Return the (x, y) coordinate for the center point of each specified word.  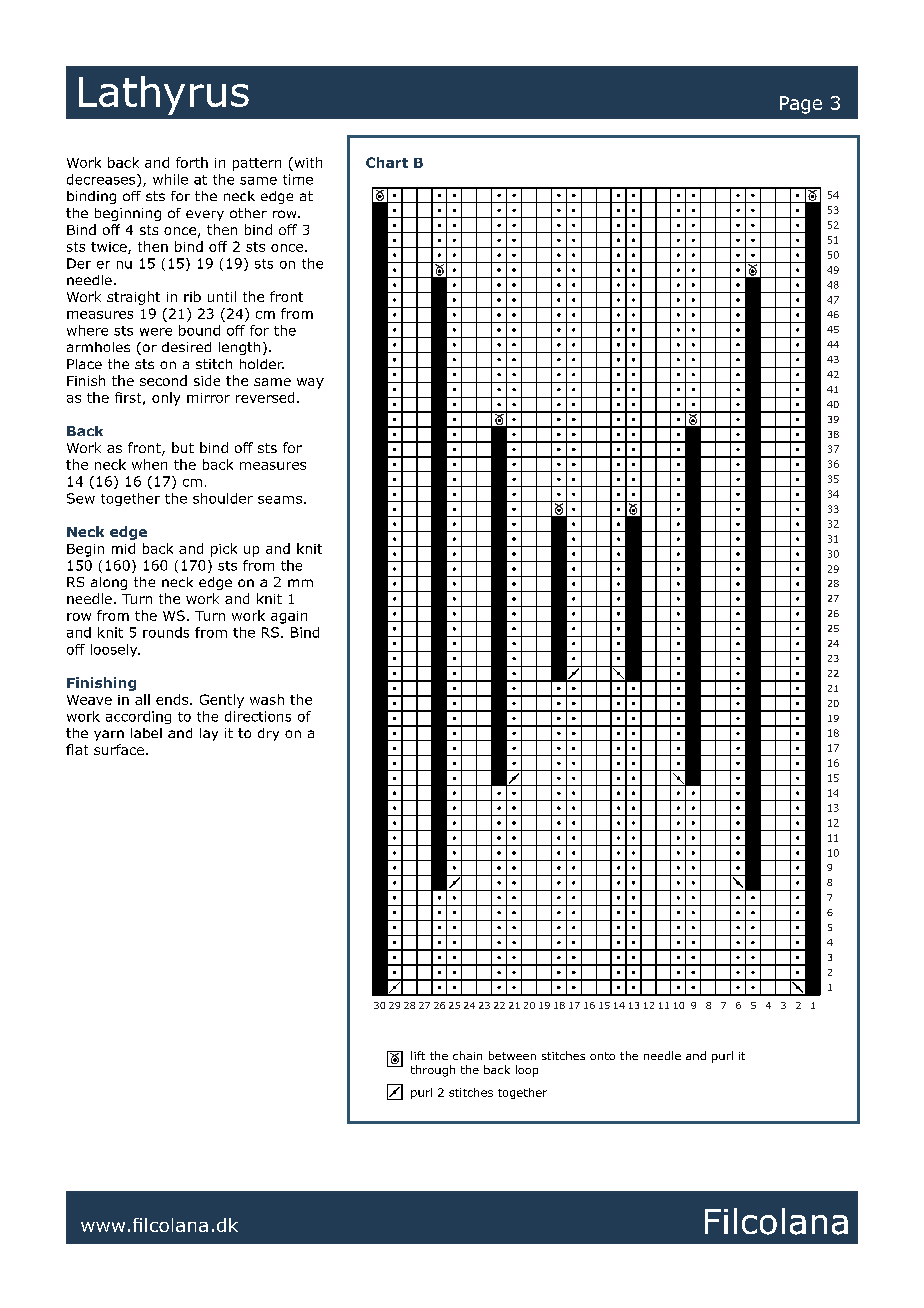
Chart (387, 162)
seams (280, 500)
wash (267, 699)
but (183, 447)
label (146, 733)
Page (801, 105)
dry (268, 734)
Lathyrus (164, 95)
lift (418, 1055)
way (310, 383)
